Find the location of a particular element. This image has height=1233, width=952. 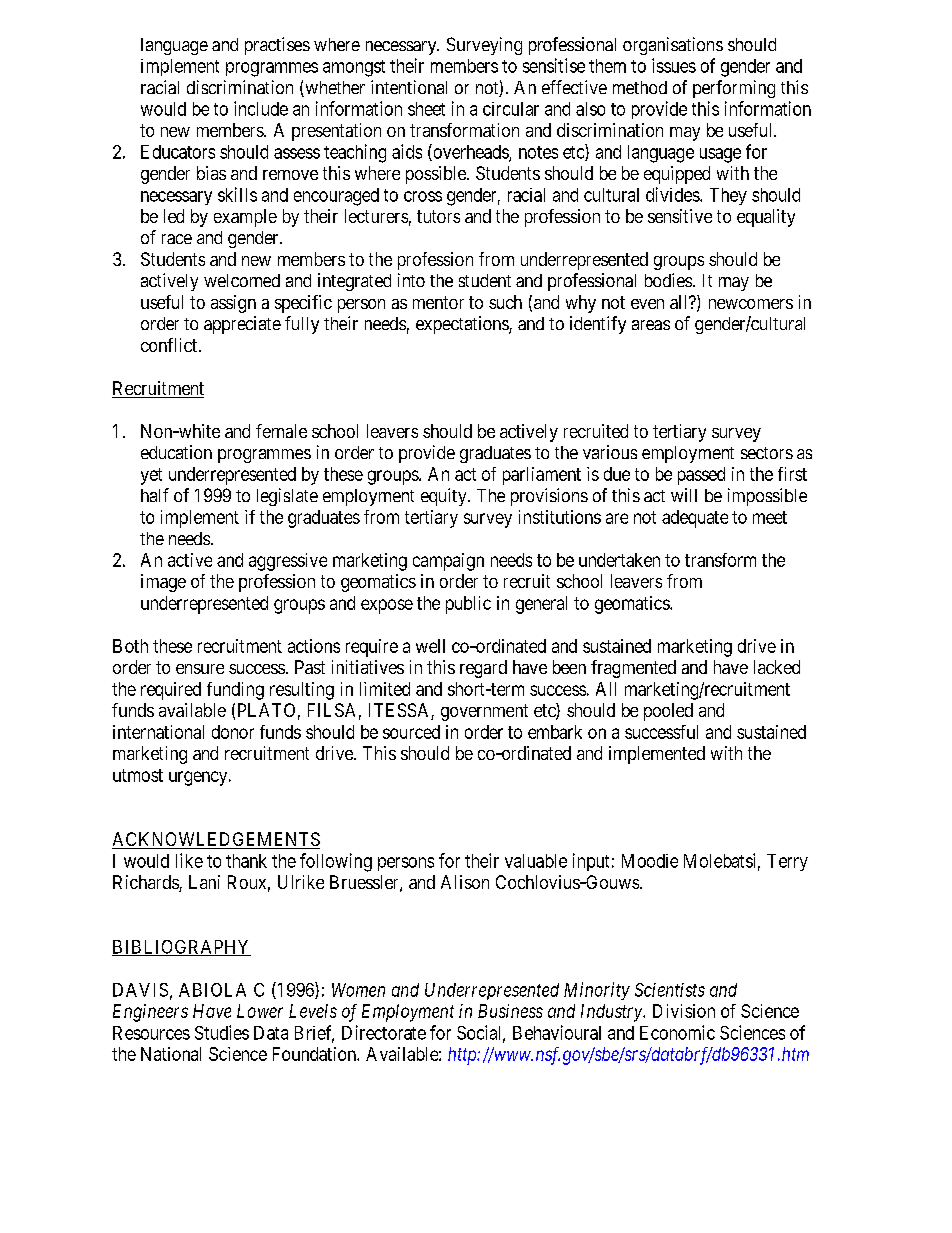

adequate is located at coordinates (695, 519).
